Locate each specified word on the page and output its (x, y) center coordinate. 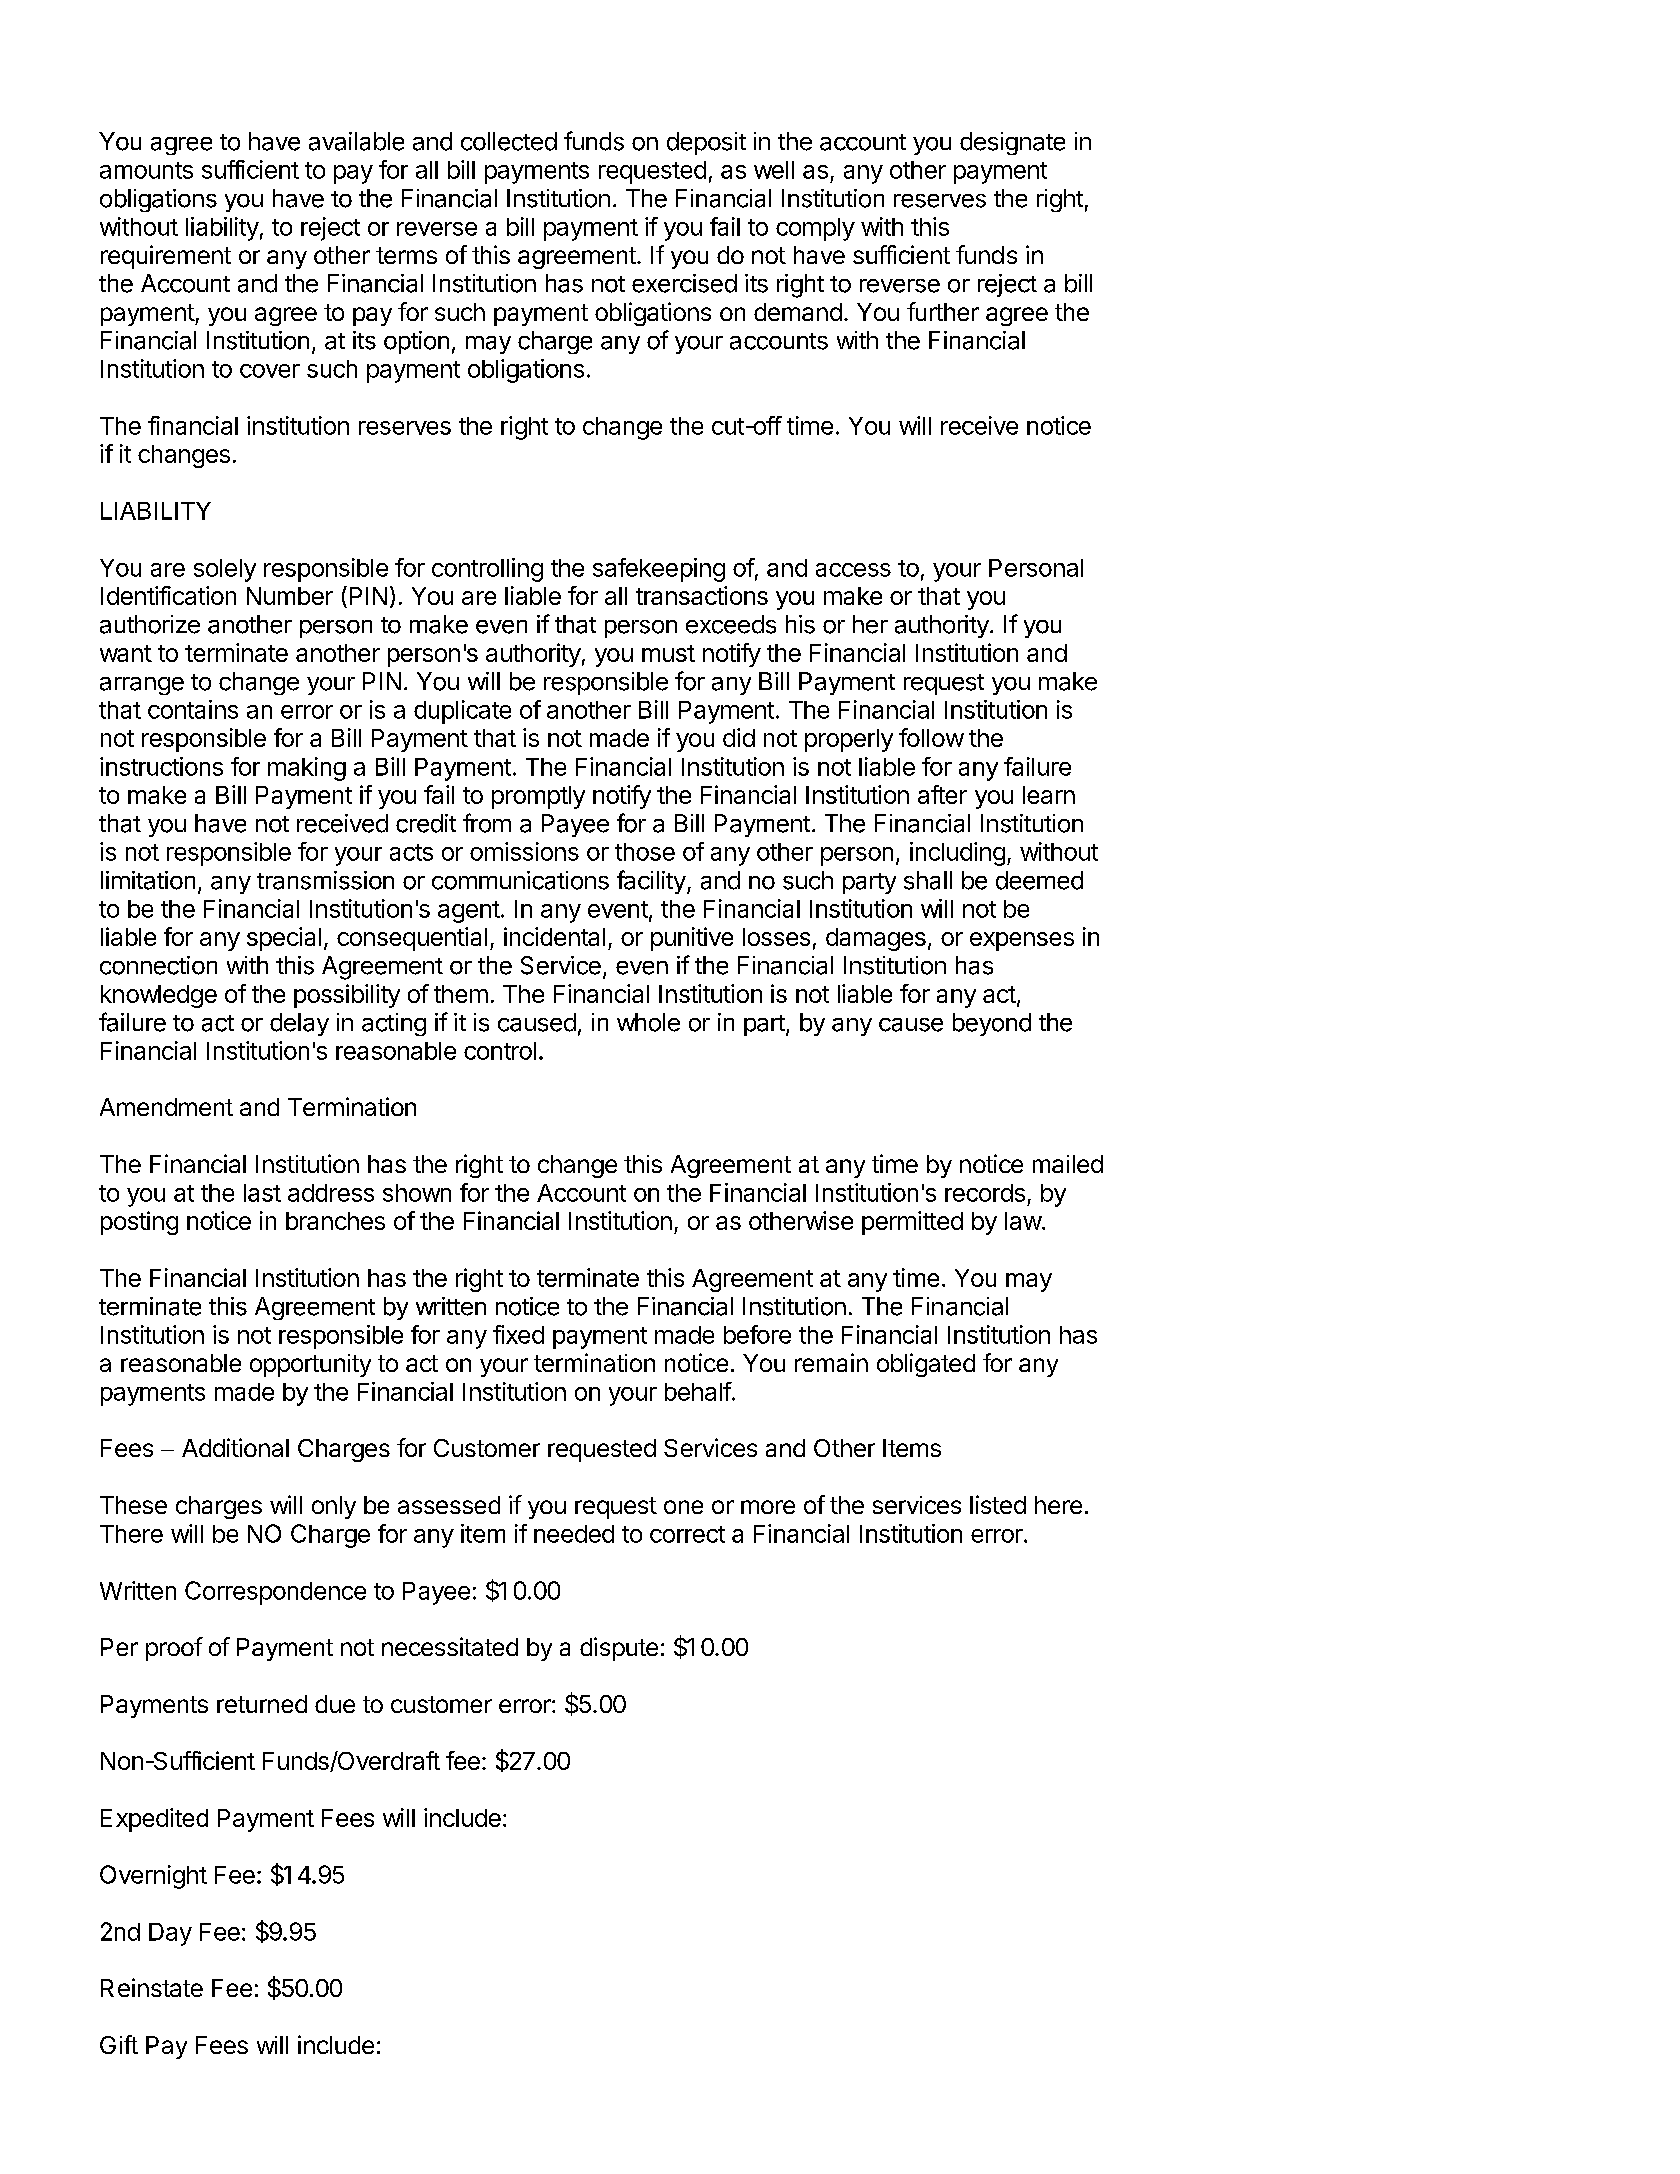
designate (1012, 143)
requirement (166, 257)
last (262, 1193)
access (853, 570)
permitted (912, 1223)
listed (998, 1504)
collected (509, 141)
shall (928, 880)
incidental (554, 936)
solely (225, 570)
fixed (518, 1334)
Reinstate (152, 1987)
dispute (619, 1649)
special (284, 939)
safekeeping (659, 570)
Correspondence (275, 1593)
